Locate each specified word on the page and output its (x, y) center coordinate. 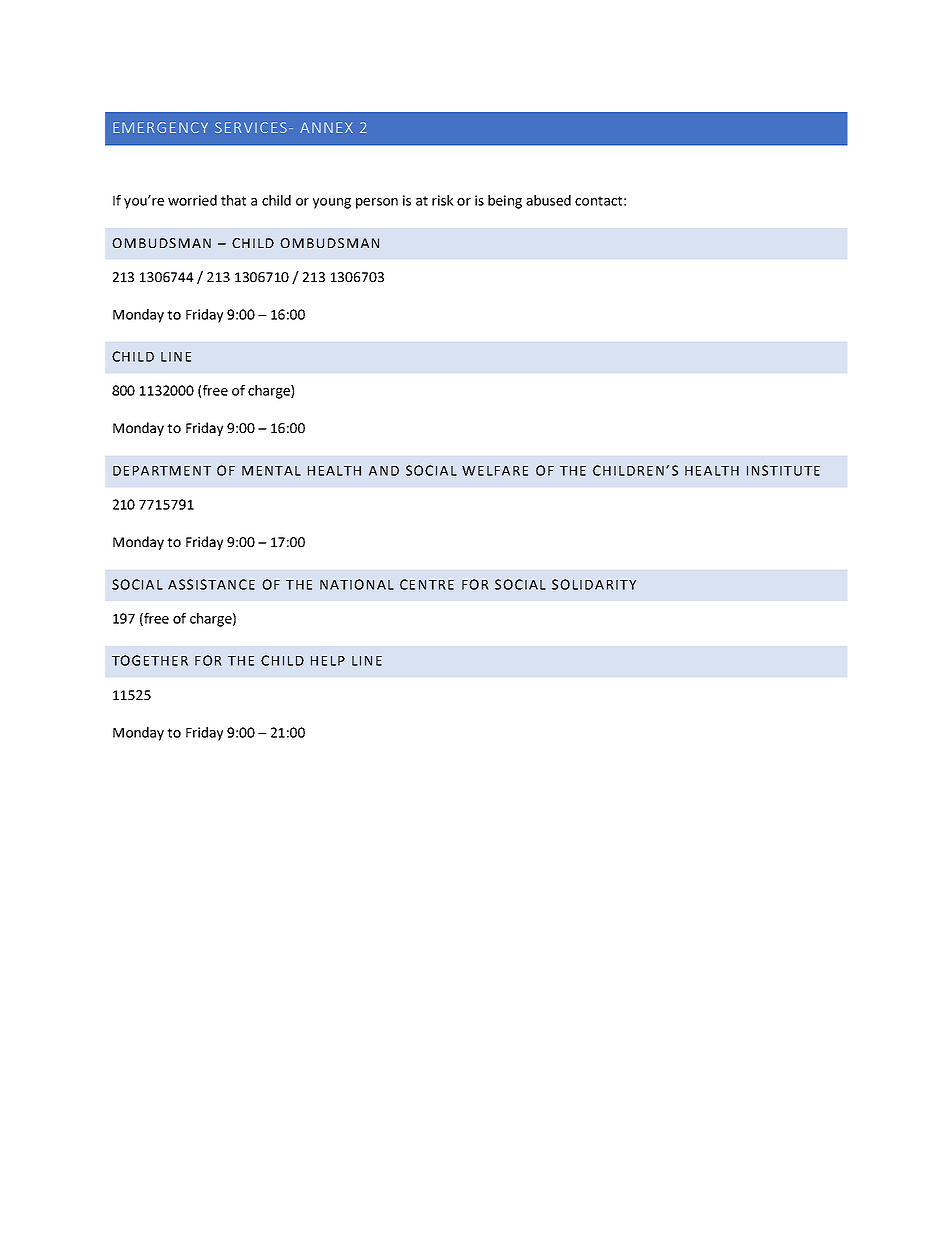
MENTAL (271, 471)
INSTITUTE (783, 470)
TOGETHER (150, 660)
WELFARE (495, 471)
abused (548, 200)
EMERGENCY (160, 127)
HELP (328, 661)
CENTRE (427, 584)
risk (443, 200)
